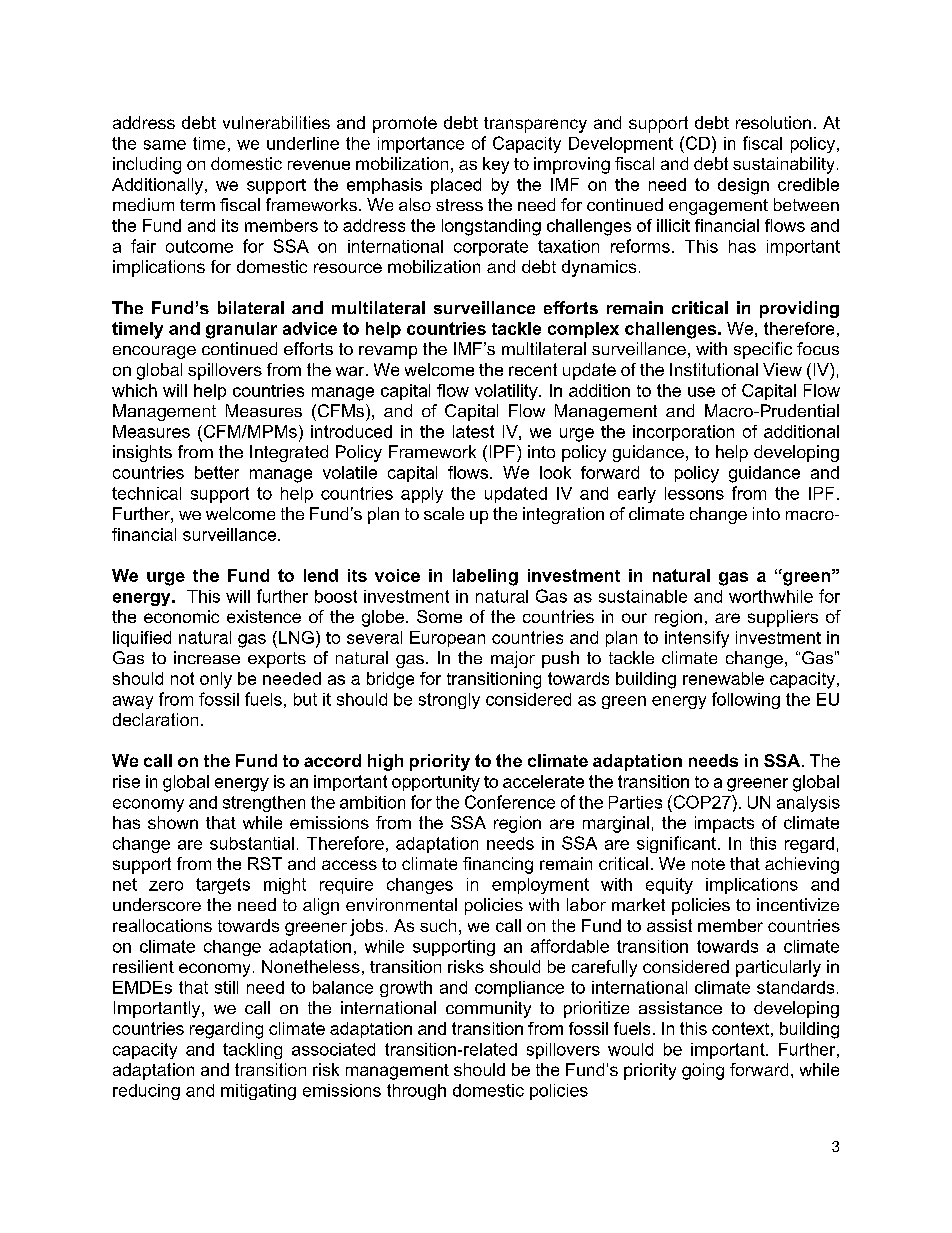  What do you see at coordinates (743, 186) in the page?
I see `design` at bounding box center [743, 186].
